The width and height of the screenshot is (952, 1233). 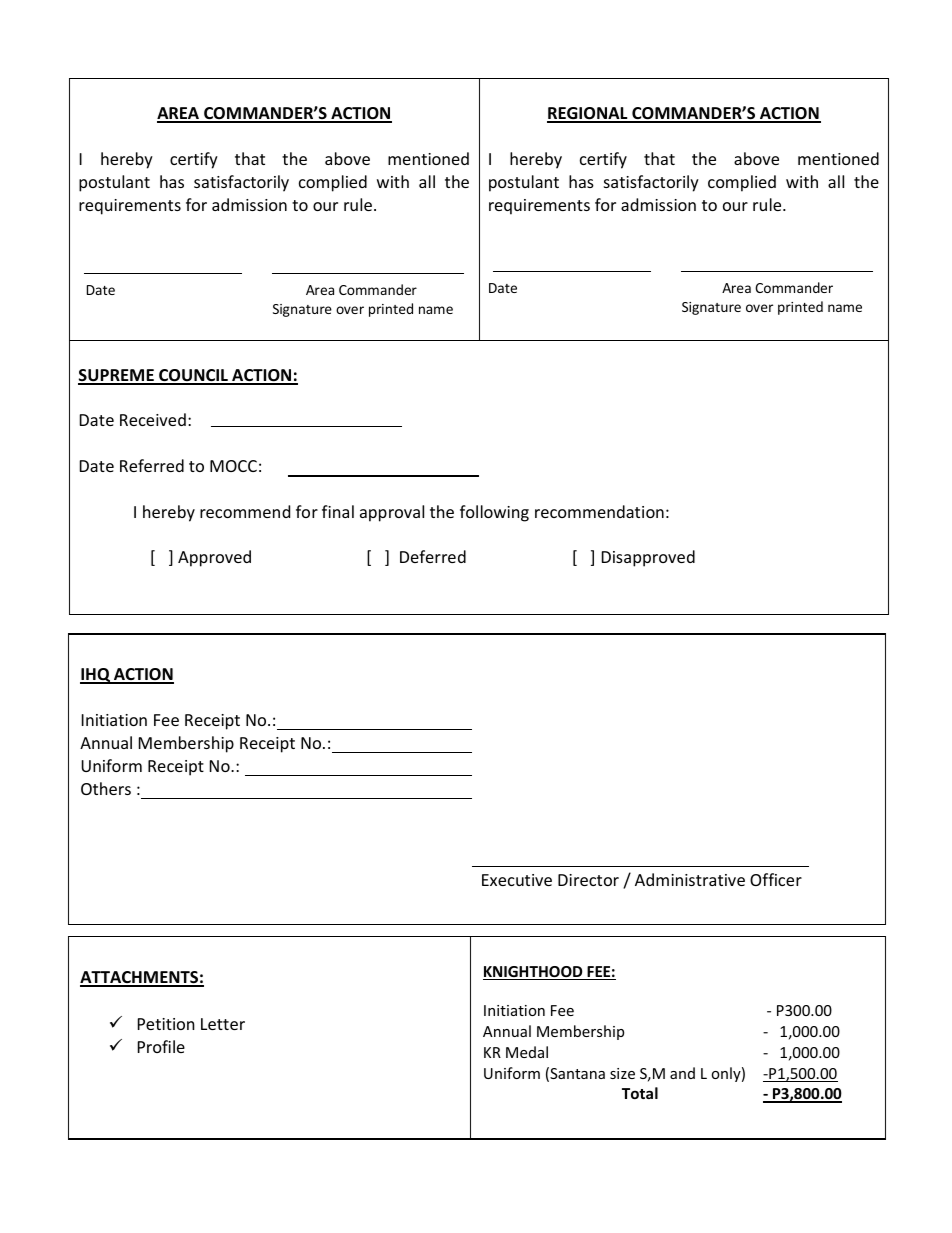 What do you see at coordinates (152, 465) in the screenshot?
I see `Referred` at bounding box center [152, 465].
